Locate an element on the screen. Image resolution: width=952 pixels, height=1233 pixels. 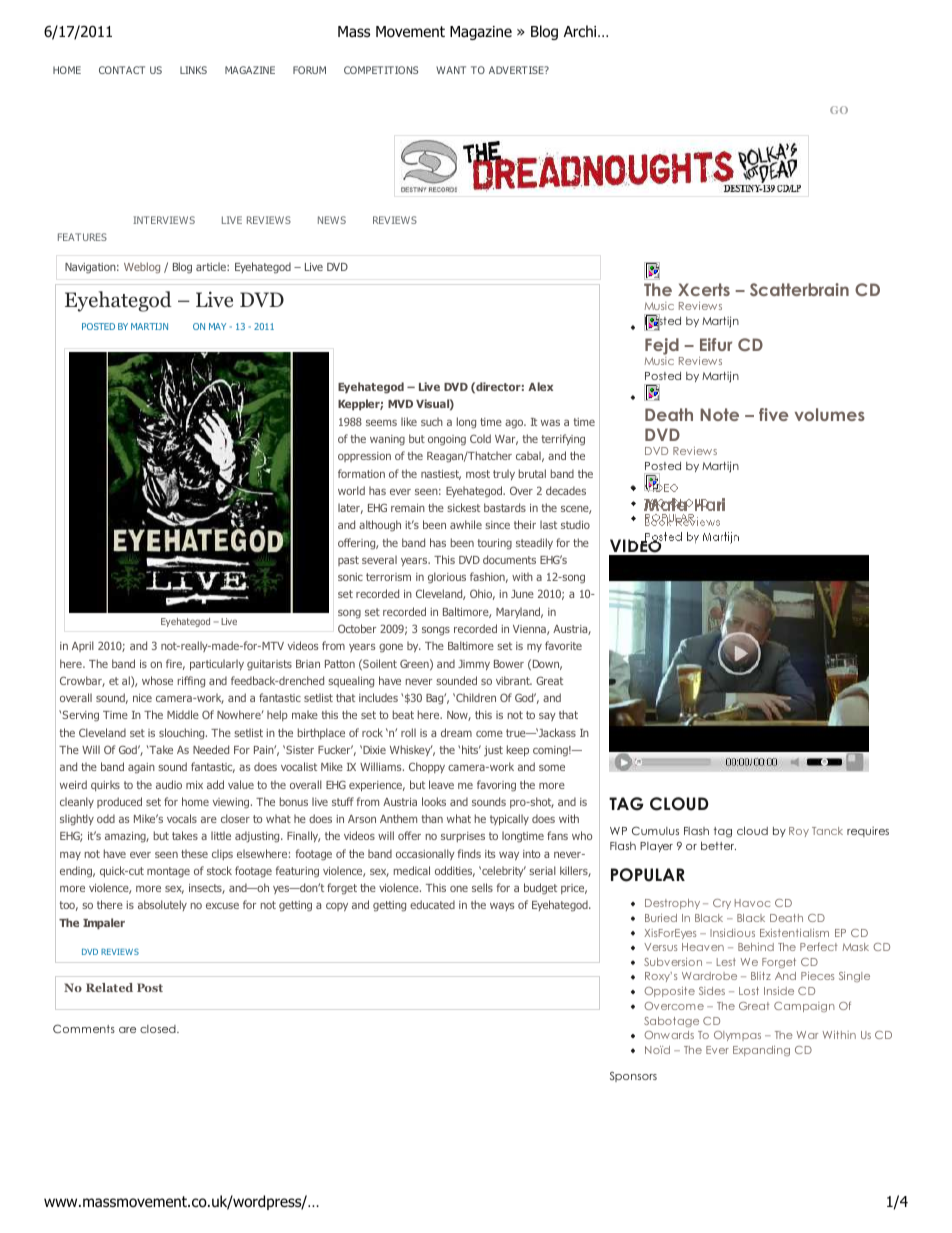
studio is located at coordinates (575, 524).
